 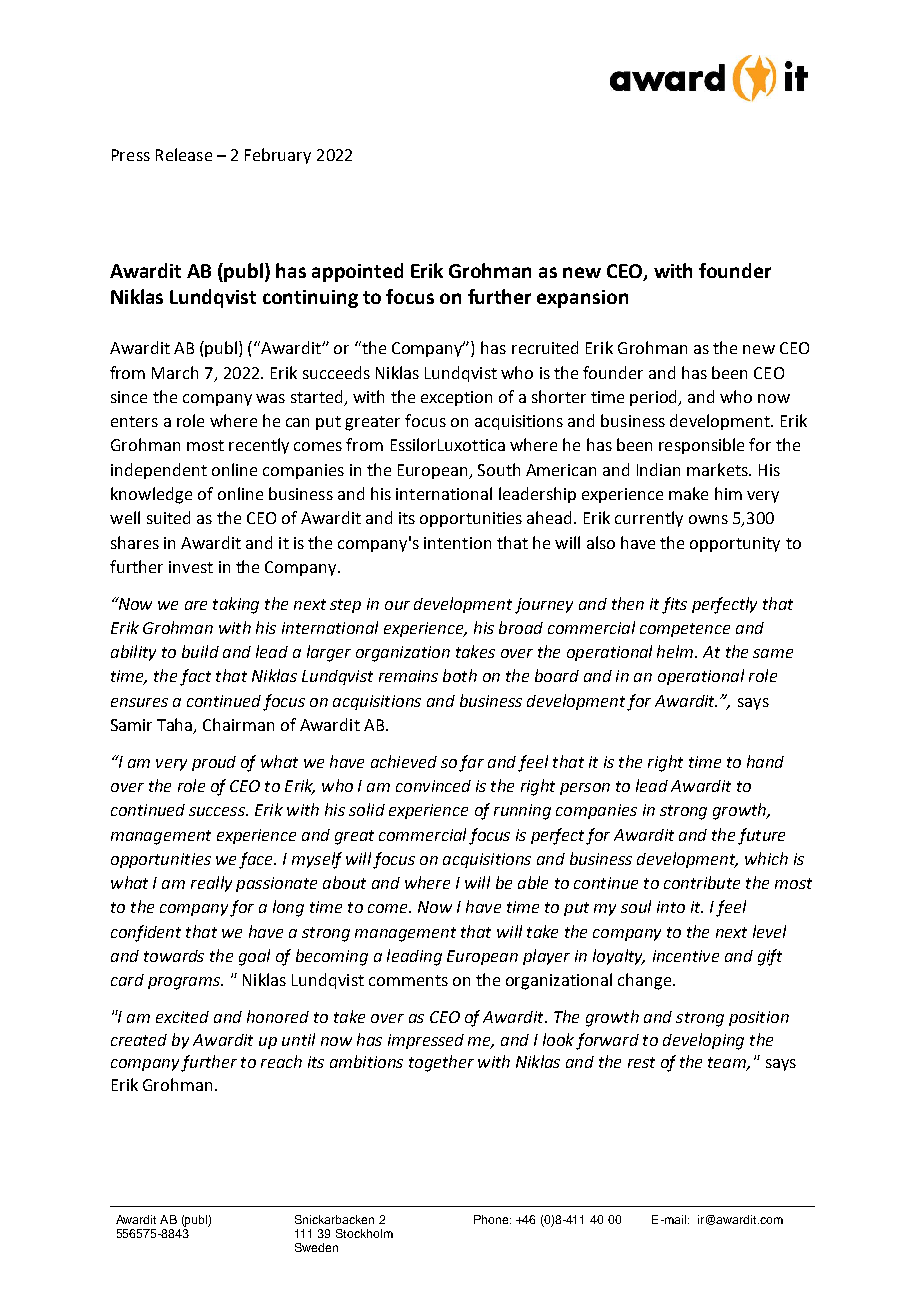 What do you see at coordinates (316, 1247) in the document?
I see `Sweden` at bounding box center [316, 1247].
